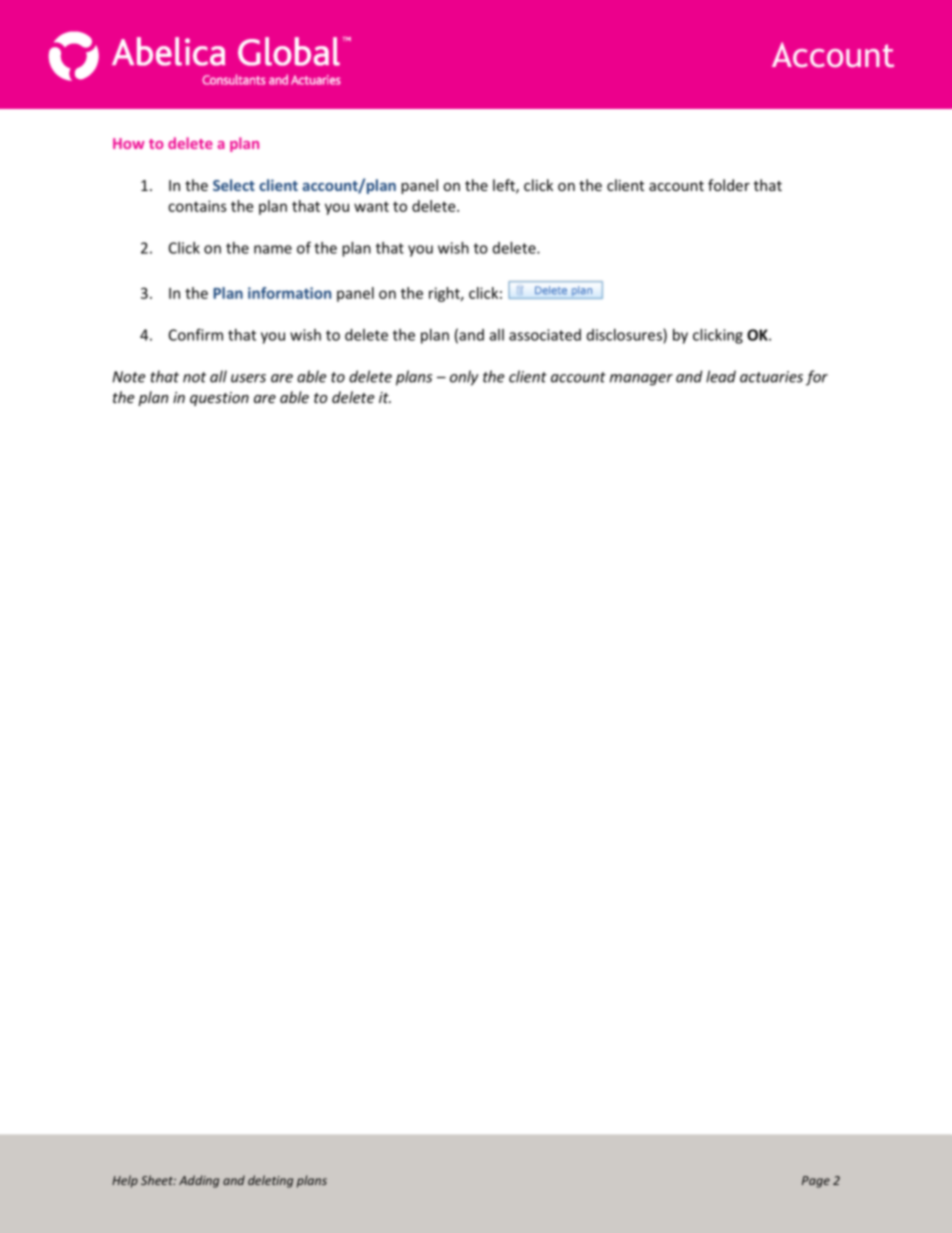 This screenshot has height=1233, width=952. What do you see at coordinates (199, 1181) in the screenshot?
I see `Adding` at bounding box center [199, 1181].
